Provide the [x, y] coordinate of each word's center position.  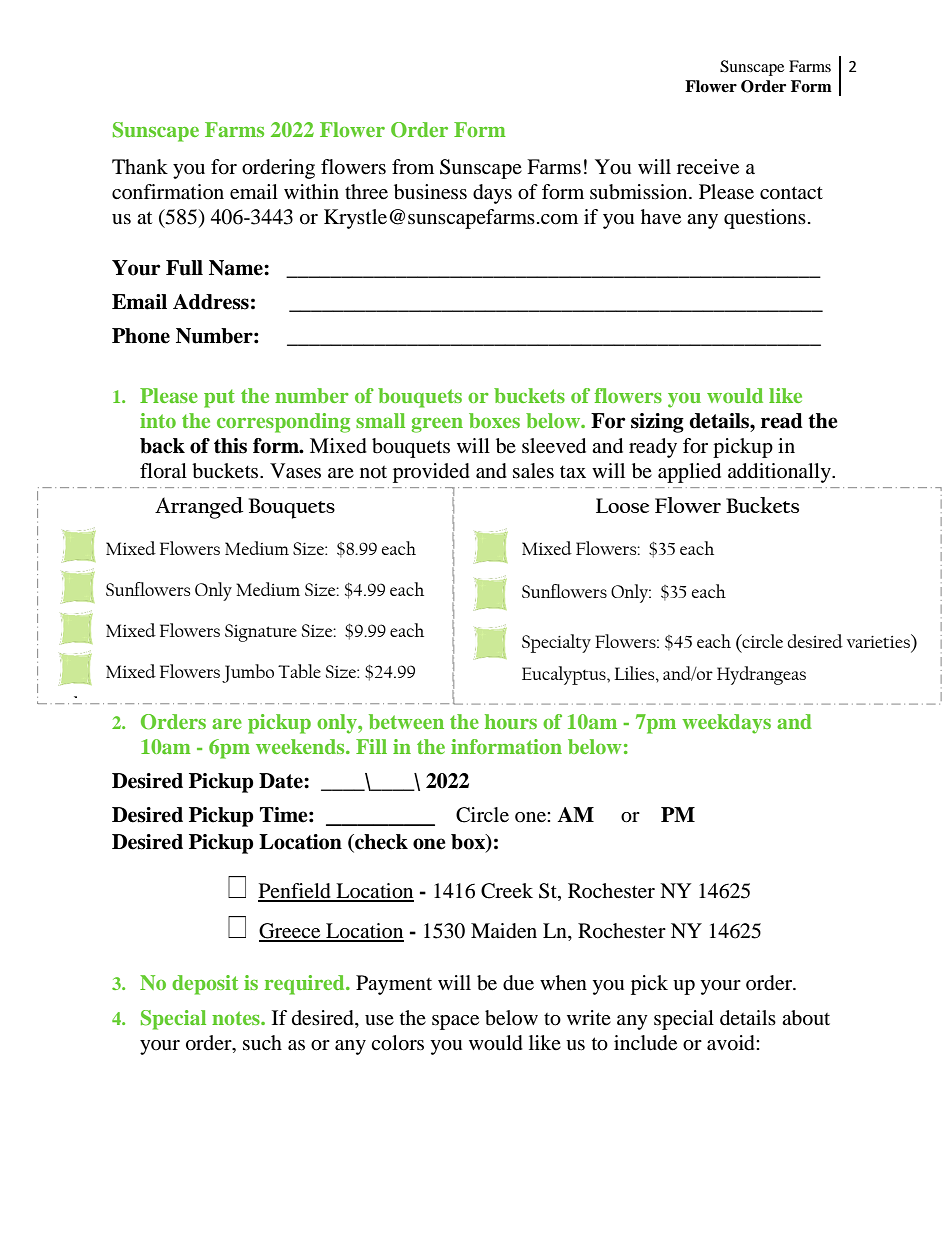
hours [511, 721]
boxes [494, 420]
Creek [507, 891]
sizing [657, 423]
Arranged [199, 508]
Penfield [295, 892]
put [219, 398]
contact [791, 193]
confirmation [168, 192]
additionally [780, 473]
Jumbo [248, 673]
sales [533, 471]
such [262, 1042]
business [430, 192]
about [806, 1018]
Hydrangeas [761, 675]
